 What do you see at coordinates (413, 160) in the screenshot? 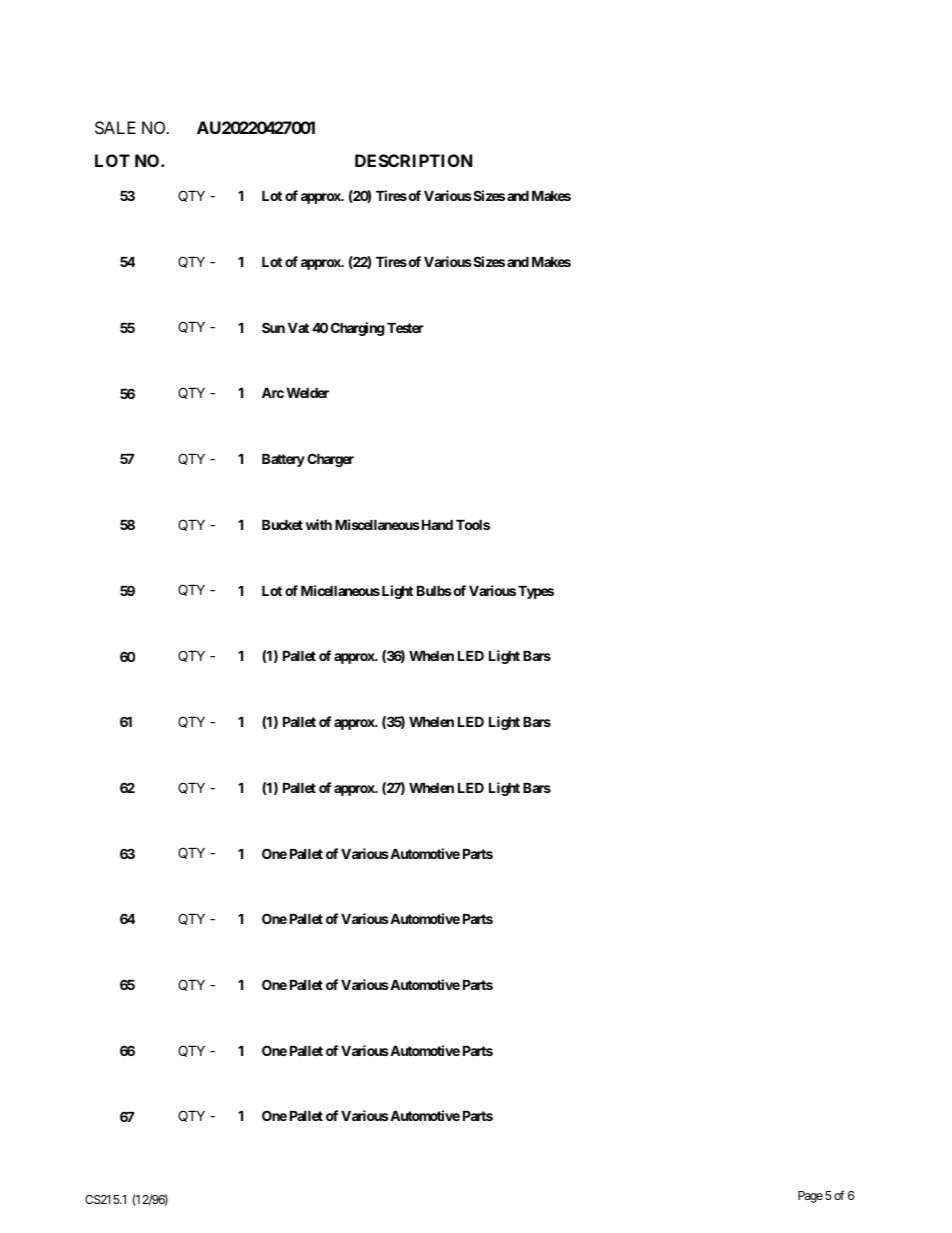
I see `DESCRIPTION` at bounding box center [413, 160].
